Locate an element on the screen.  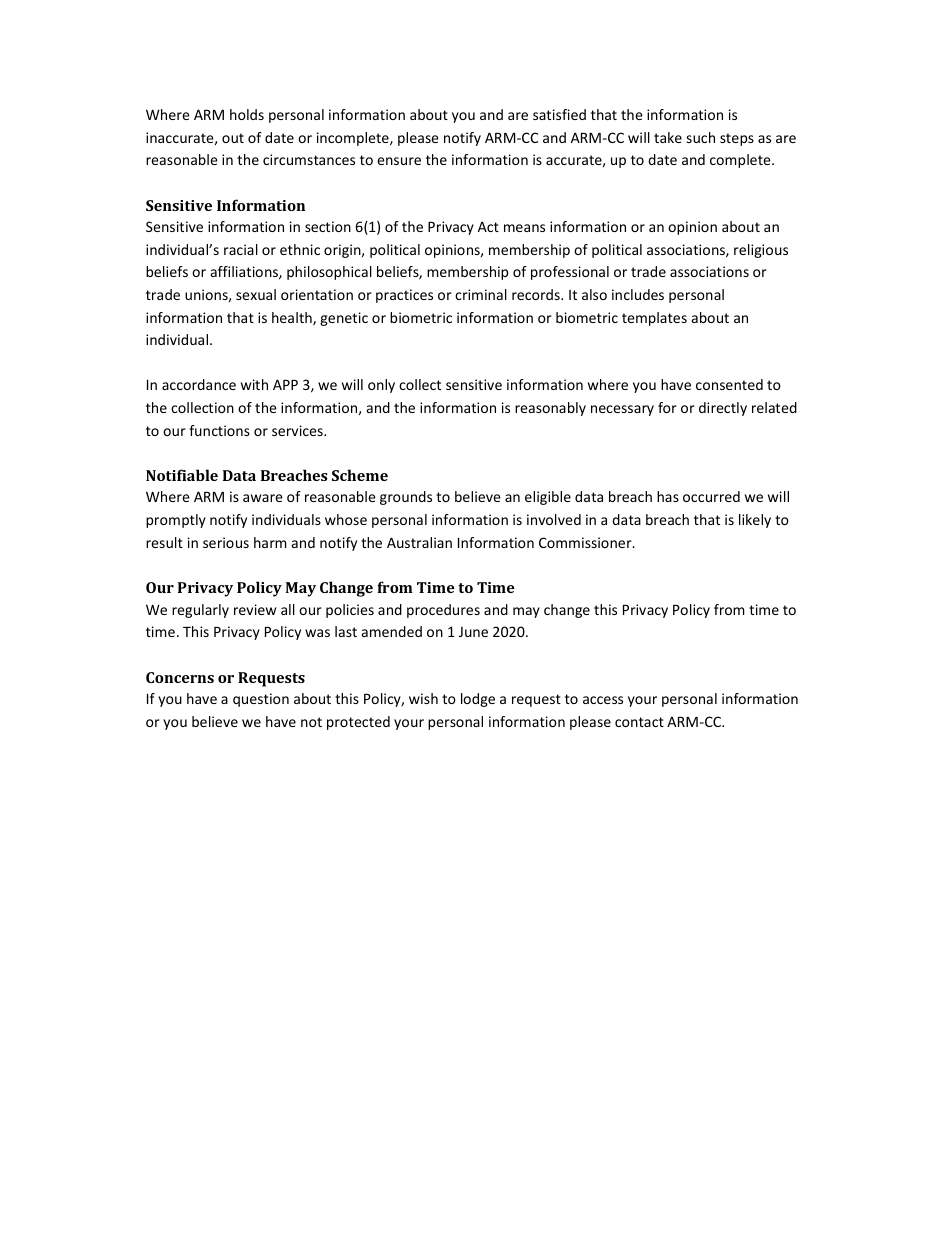
question is located at coordinates (261, 700).
